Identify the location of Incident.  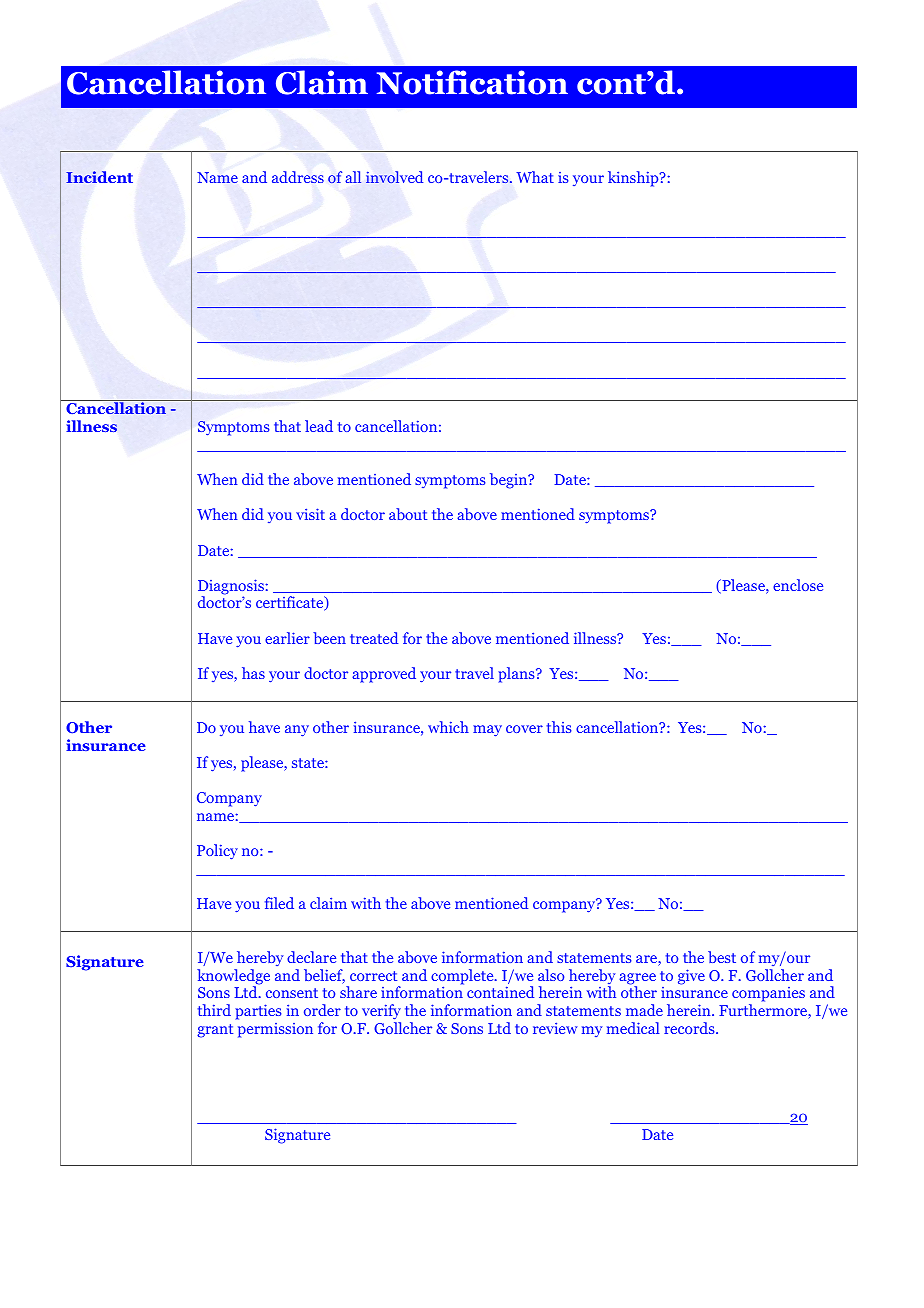
(99, 177).
